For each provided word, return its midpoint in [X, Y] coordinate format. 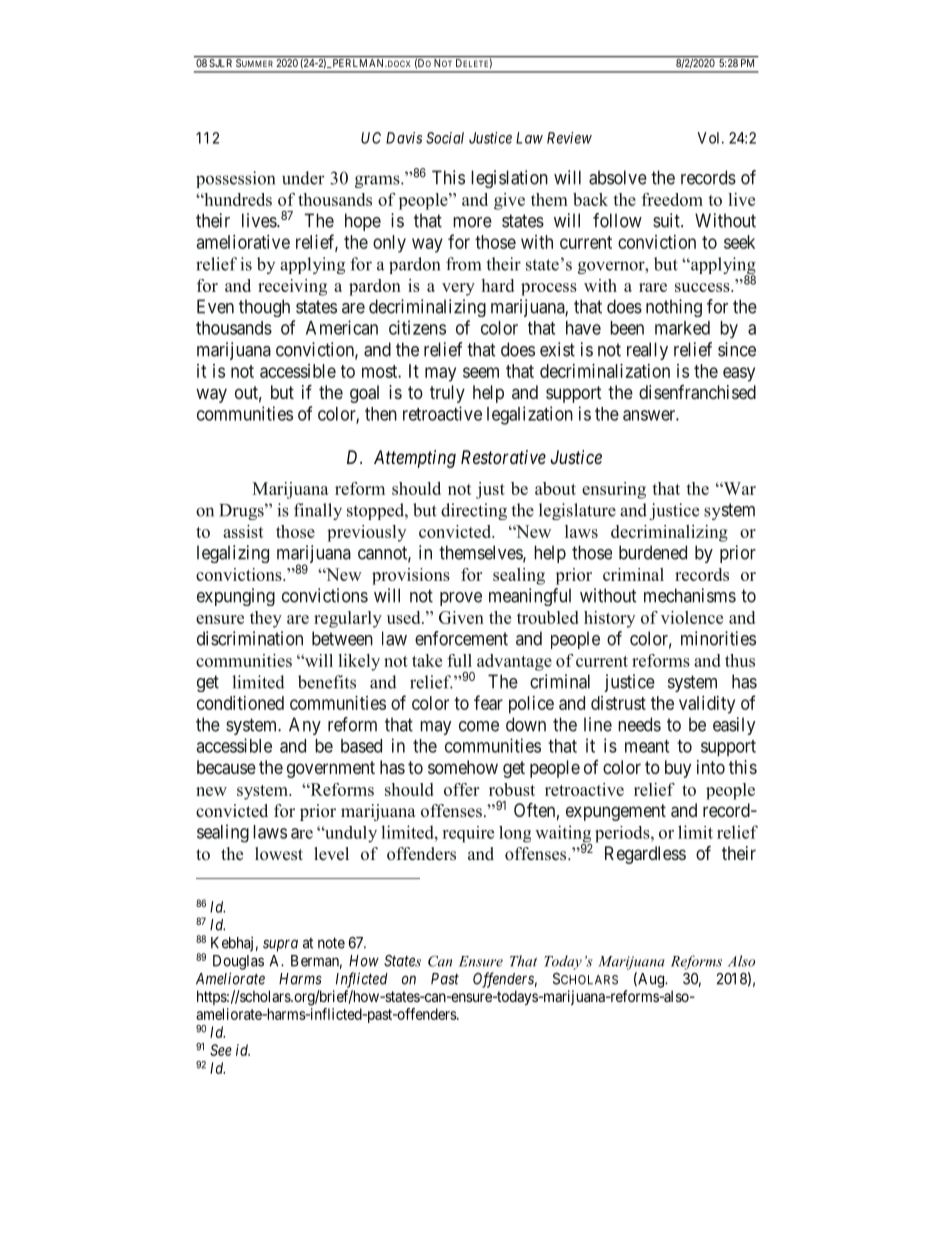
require [468, 834]
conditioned [240, 703]
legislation [509, 179]
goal [364, 394]
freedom [672, 199]
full [459, 660]
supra [280, 945]
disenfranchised [697, 392]
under [303, 178]
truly [447, 394]
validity [707, 705]
